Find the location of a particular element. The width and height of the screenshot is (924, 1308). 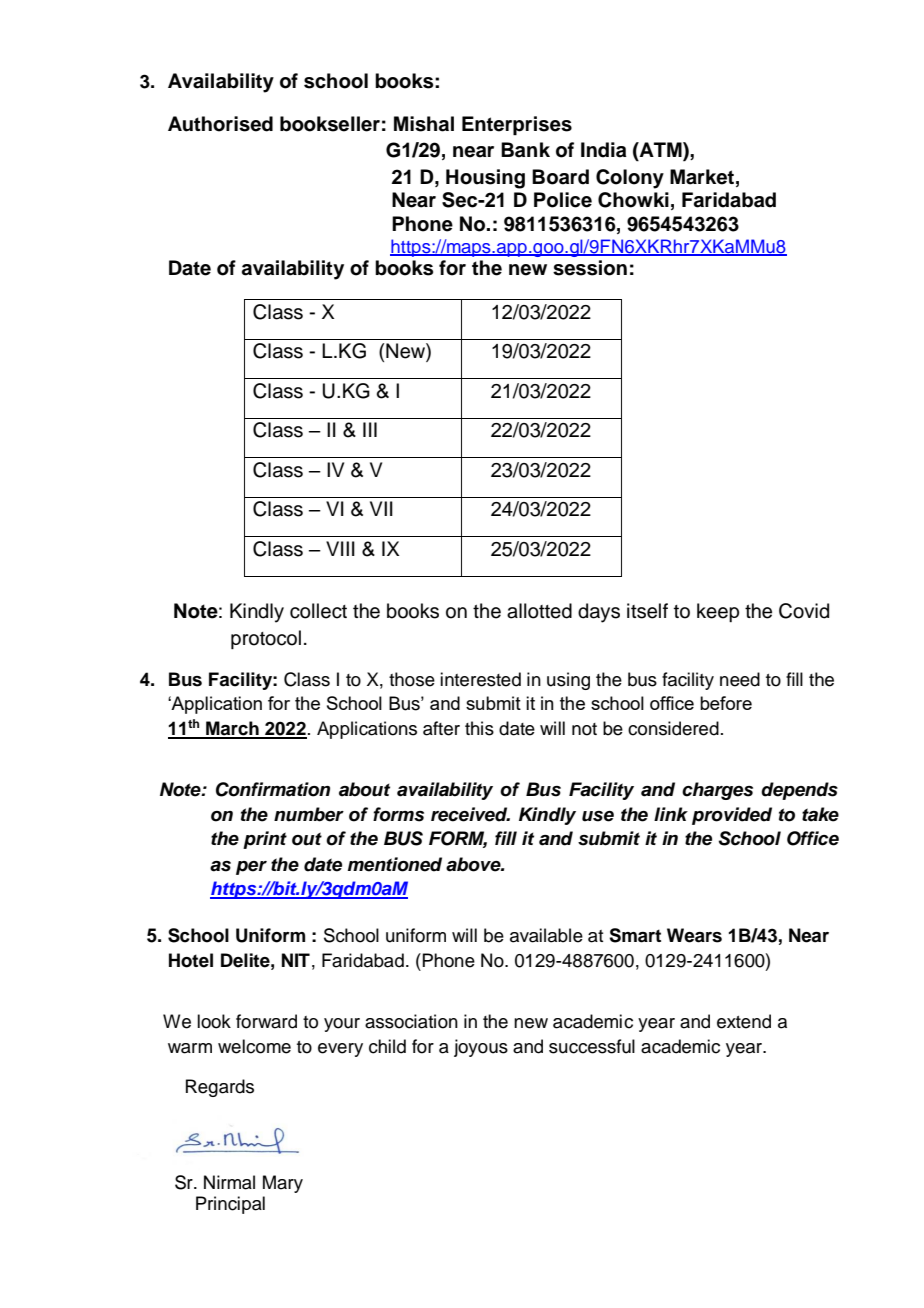

need is located at coordinates (740, 679).
